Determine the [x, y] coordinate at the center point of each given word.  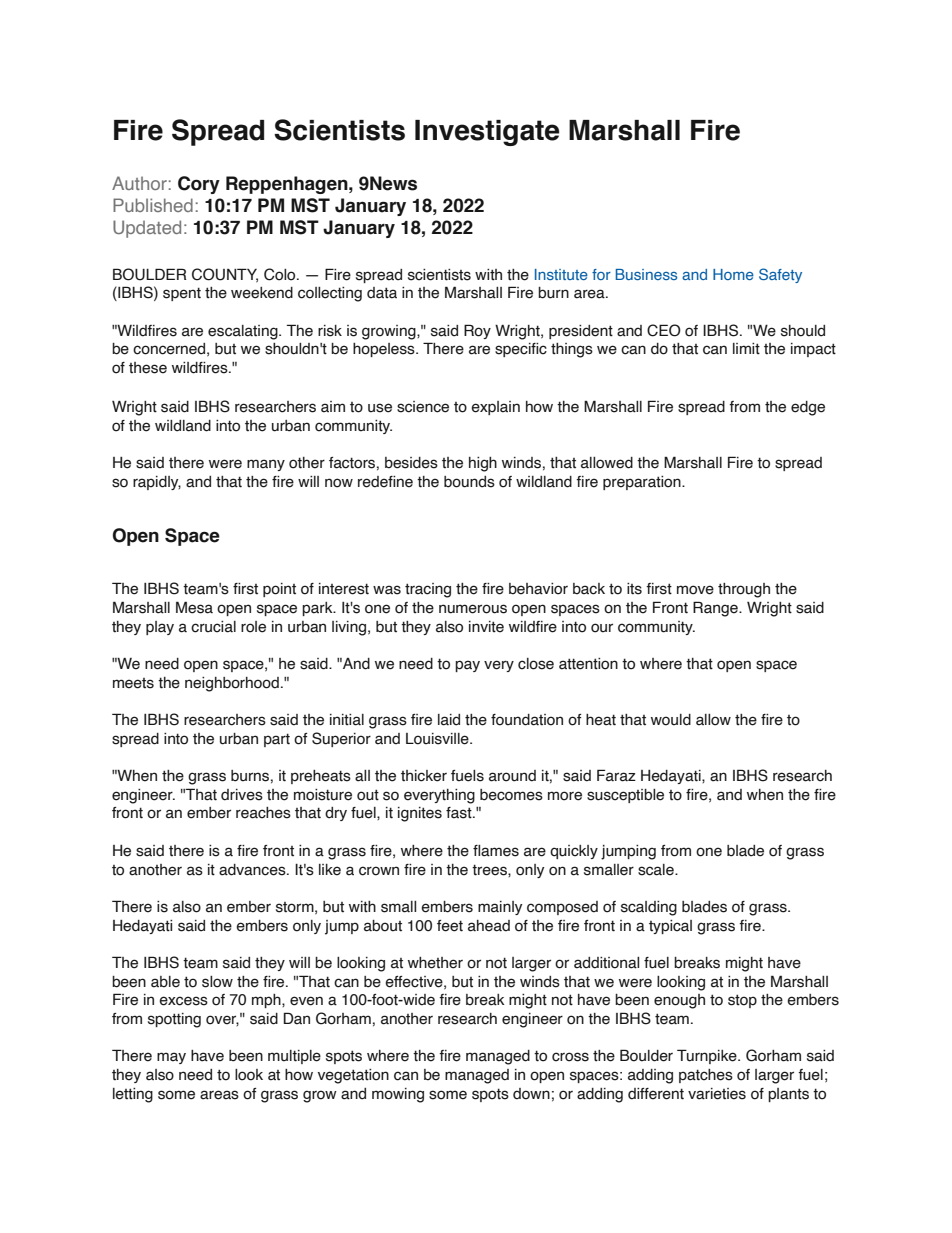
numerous [473, 609]
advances [253, 870]
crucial [213, 627]
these [148, 368]
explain [495, 408]
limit [746, 349]
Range [716, 609]
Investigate [487, 133]
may [171, 1058]
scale [657, 870]
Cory [199, 185]
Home [733, 274]
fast [460, 813]
